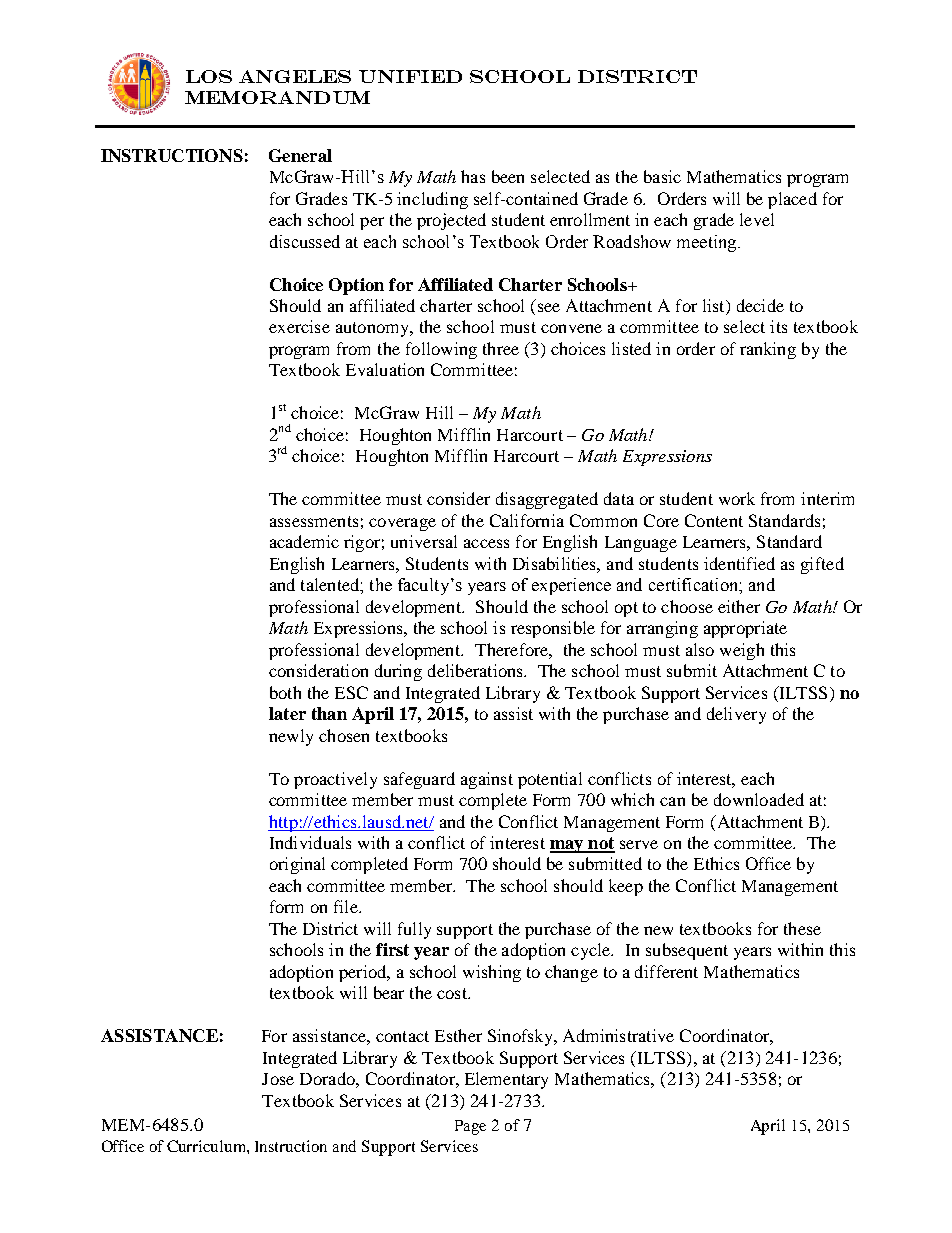 This image has width=952, height=1233. What do you see at coordinates (547, 500) in the image?
I see `disaggregated` at bounding box center [547, 500].
